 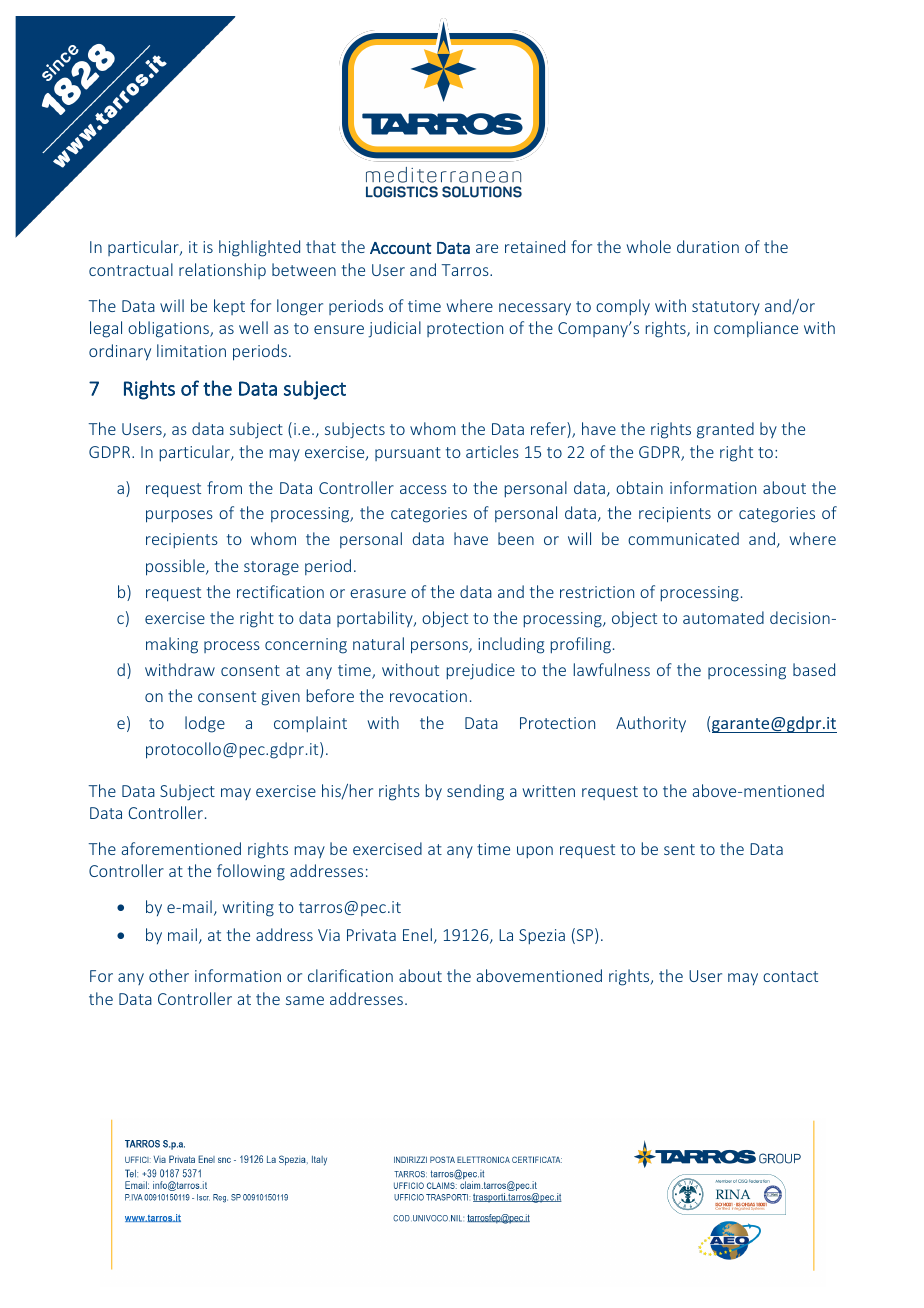 I want to click on sending, so click(x=475, y=792).
